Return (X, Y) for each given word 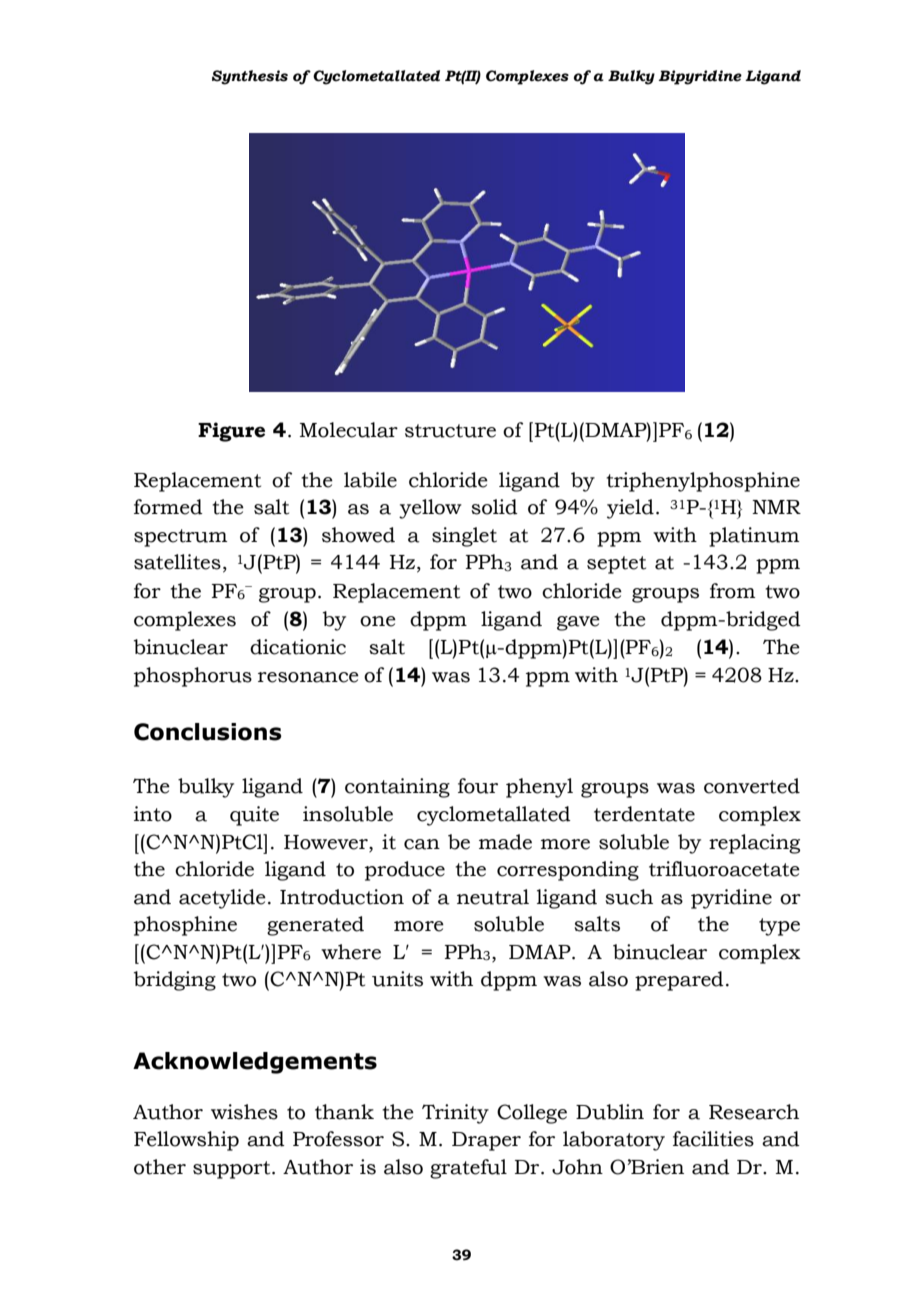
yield (630, 509)
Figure (231, 432)
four (478, 786)
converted (752, 786)
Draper (486, 1141)
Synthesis (250, 77)
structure (450, 431)
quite (254, 816)
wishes (244, 1112)
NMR (776, 507)
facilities (713, 1139)
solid (494, 507)
